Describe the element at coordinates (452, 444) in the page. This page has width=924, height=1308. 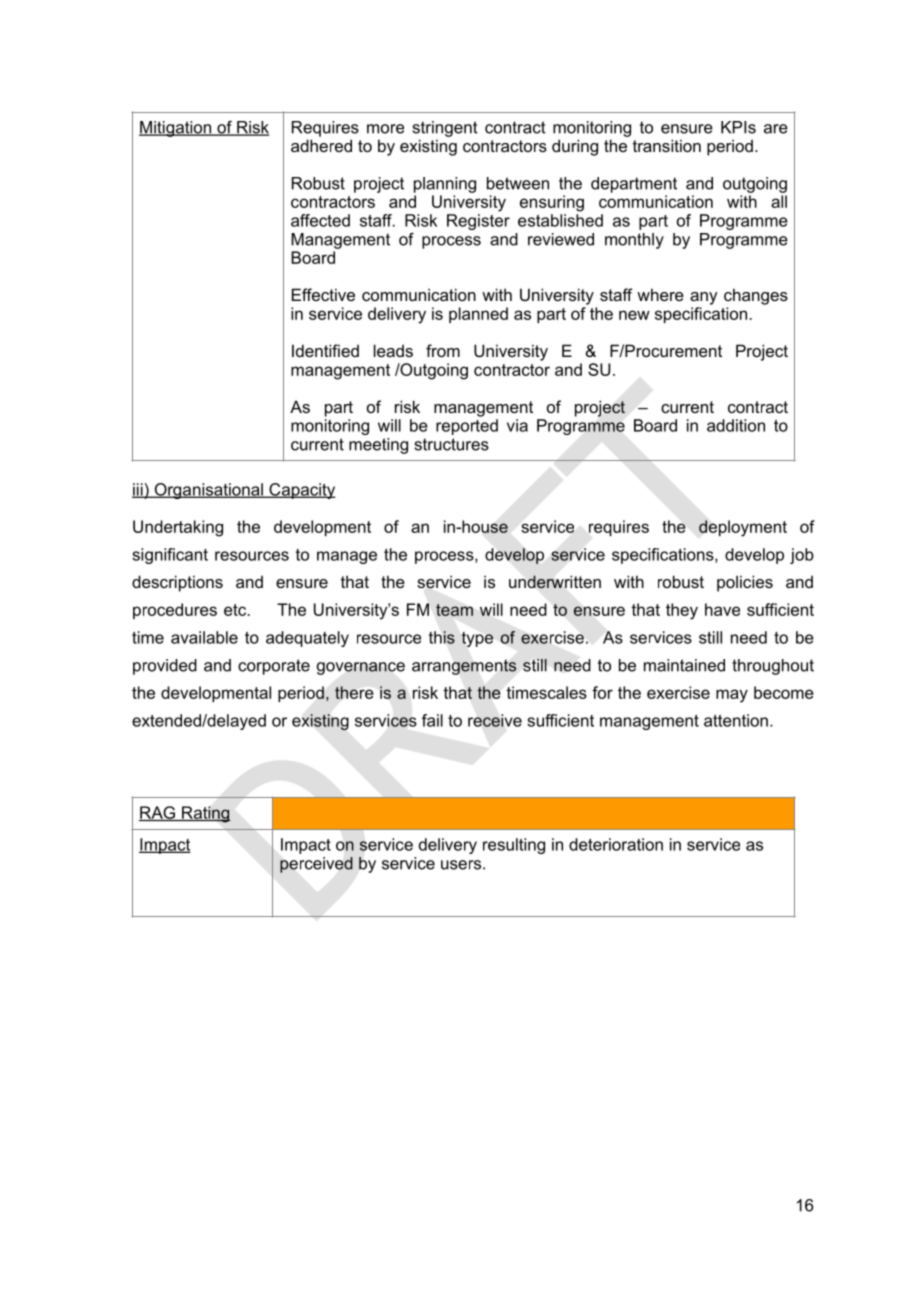
I see `structures` at that location.
